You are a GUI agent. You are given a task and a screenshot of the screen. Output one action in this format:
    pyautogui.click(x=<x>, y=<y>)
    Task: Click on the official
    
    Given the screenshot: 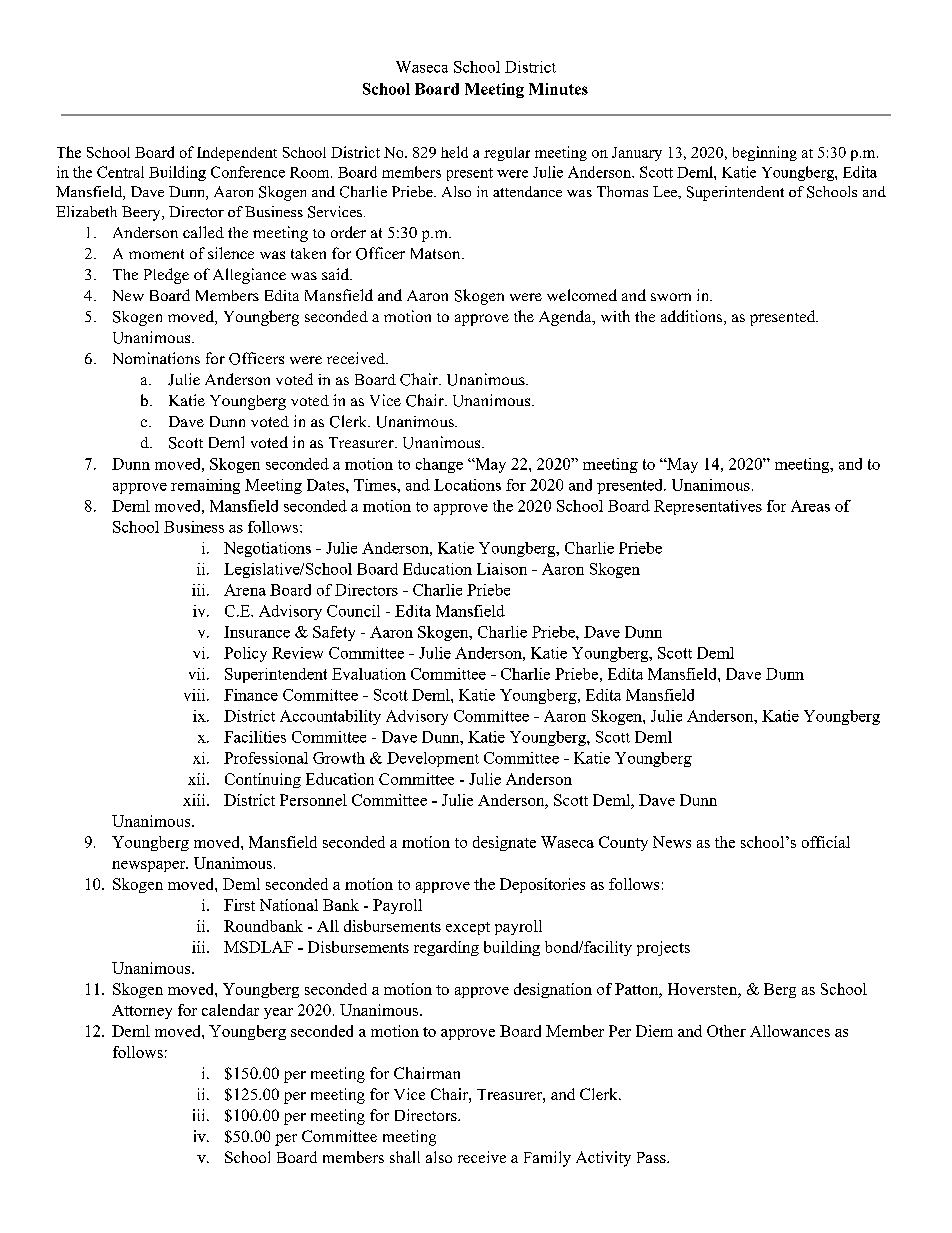 What is the action you would take?
    pyautogui.click(x=826, y=842)
